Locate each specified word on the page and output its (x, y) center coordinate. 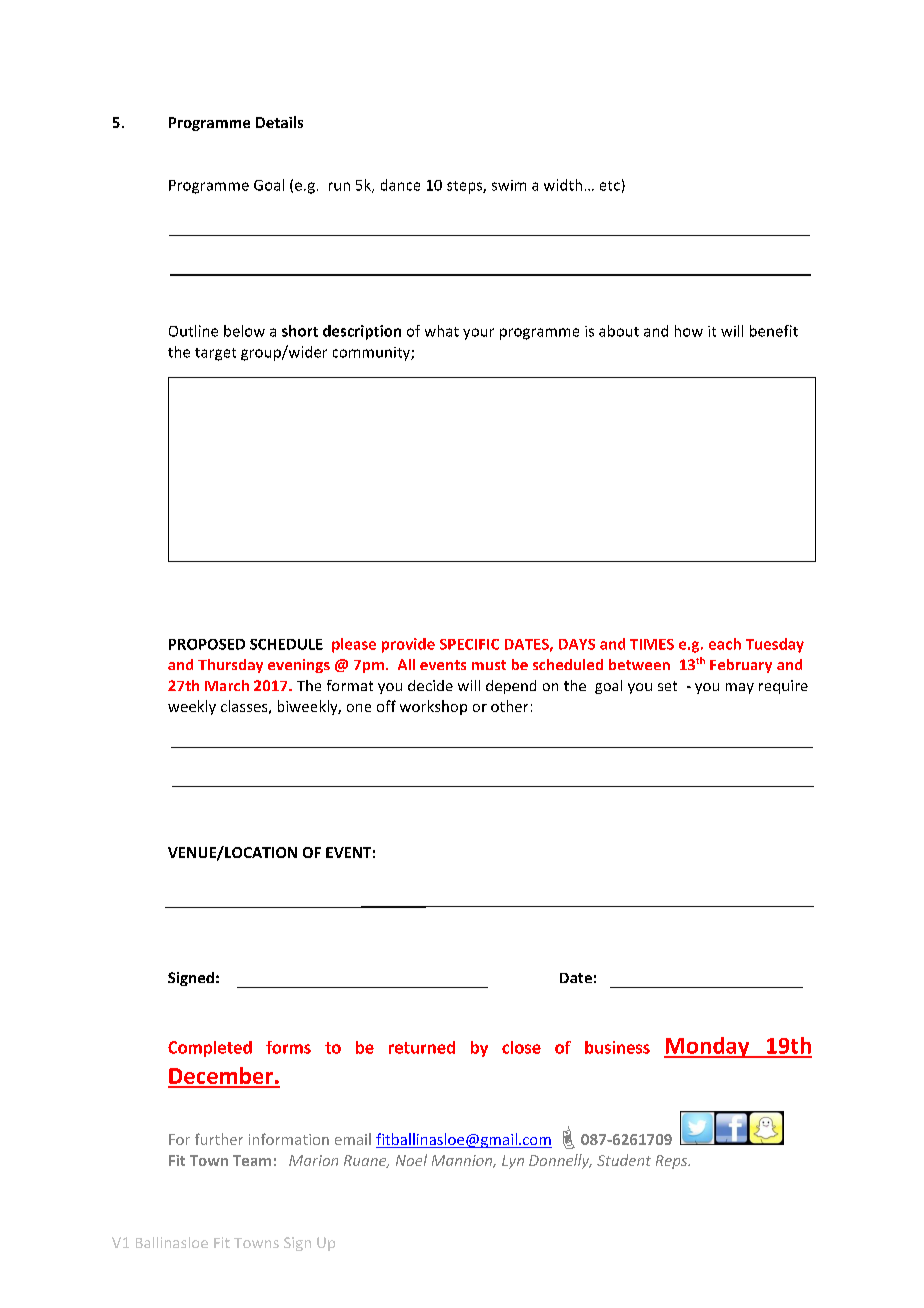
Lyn (513, 1162)
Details (279, 122)
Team (252, 1160)
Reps (673, 1162)
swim (509, 185)
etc (610, 186)
